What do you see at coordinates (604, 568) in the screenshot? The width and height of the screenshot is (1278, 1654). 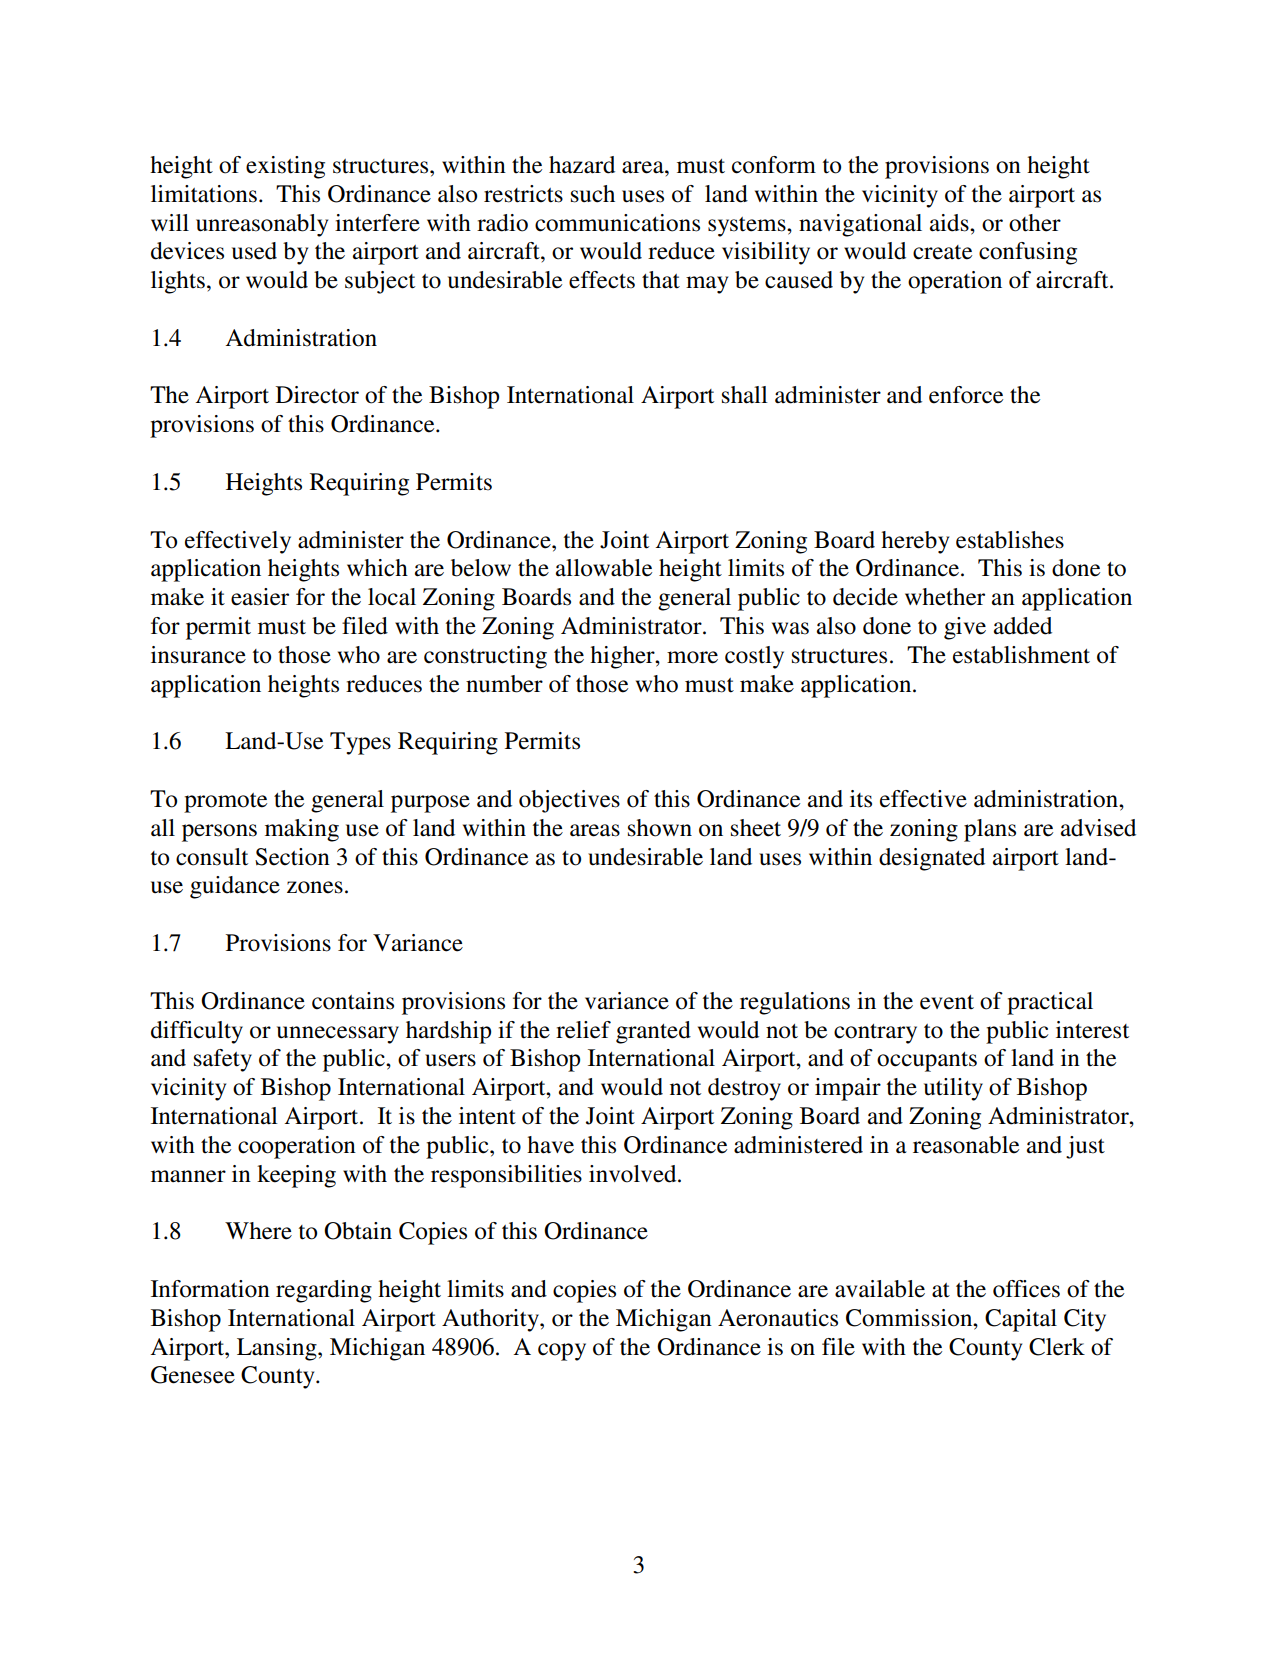 I see `allowable` at bounding box center [604, 568].
